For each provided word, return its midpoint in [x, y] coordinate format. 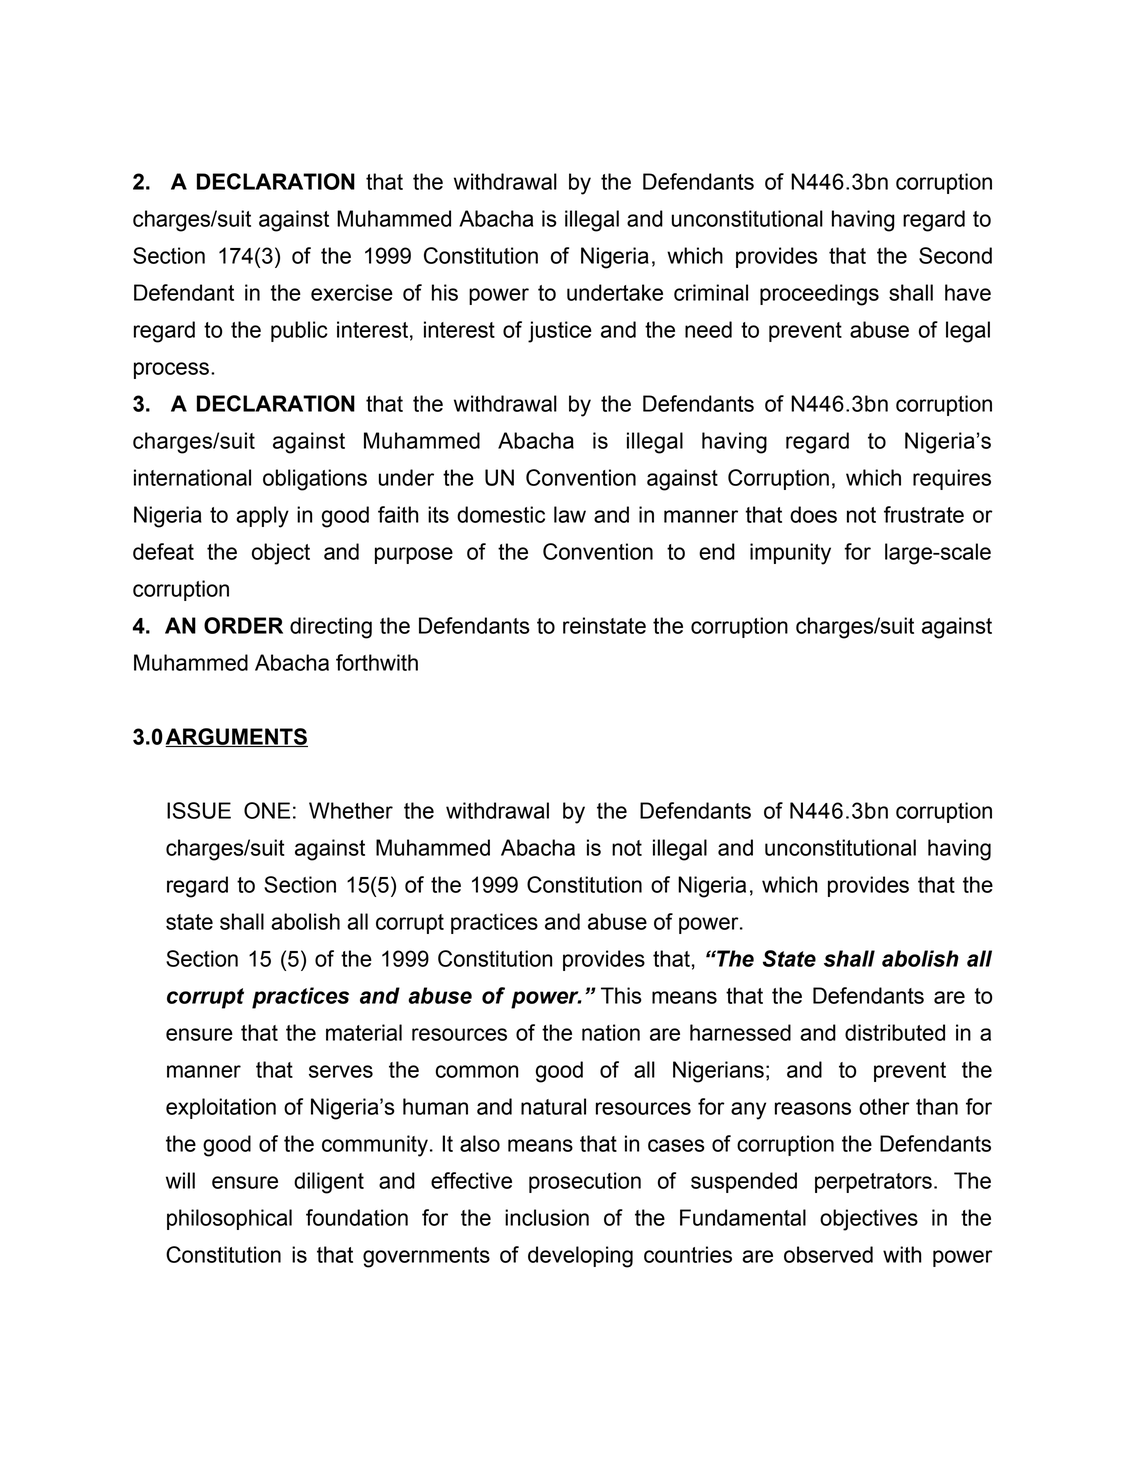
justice [560, 332]
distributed [895, 1032]
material [364, 1032]
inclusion [547, 1217]
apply [262, 517]
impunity [790, 554]
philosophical [229, 1219]
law [570, 514]
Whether [351, 810]
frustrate [924, 514]
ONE [267, 810]
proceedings [819, 295]
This [621, 995]
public [299, 331]
